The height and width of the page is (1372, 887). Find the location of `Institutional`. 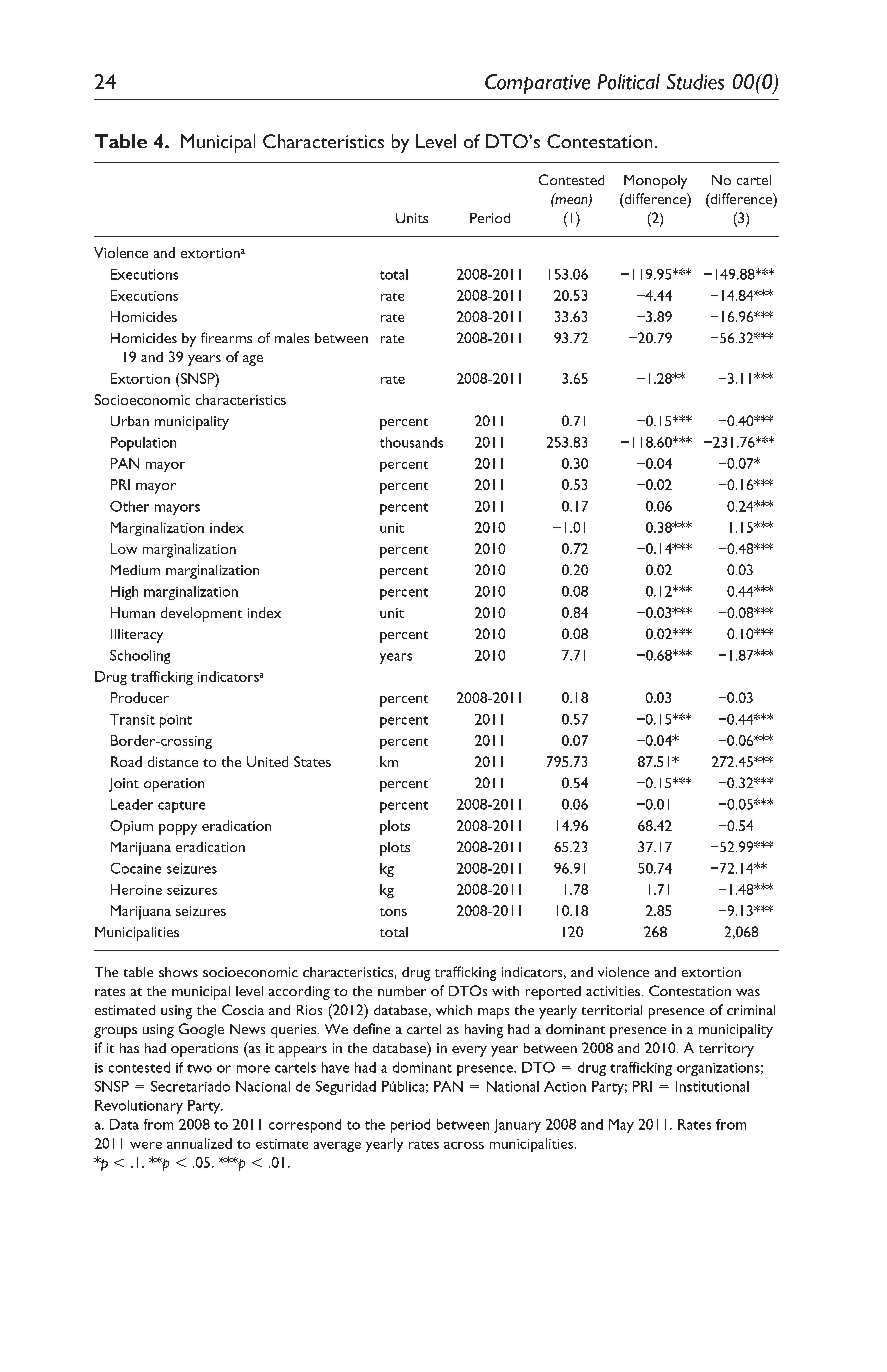

Institutional is located at coordinates (712, 1086).
